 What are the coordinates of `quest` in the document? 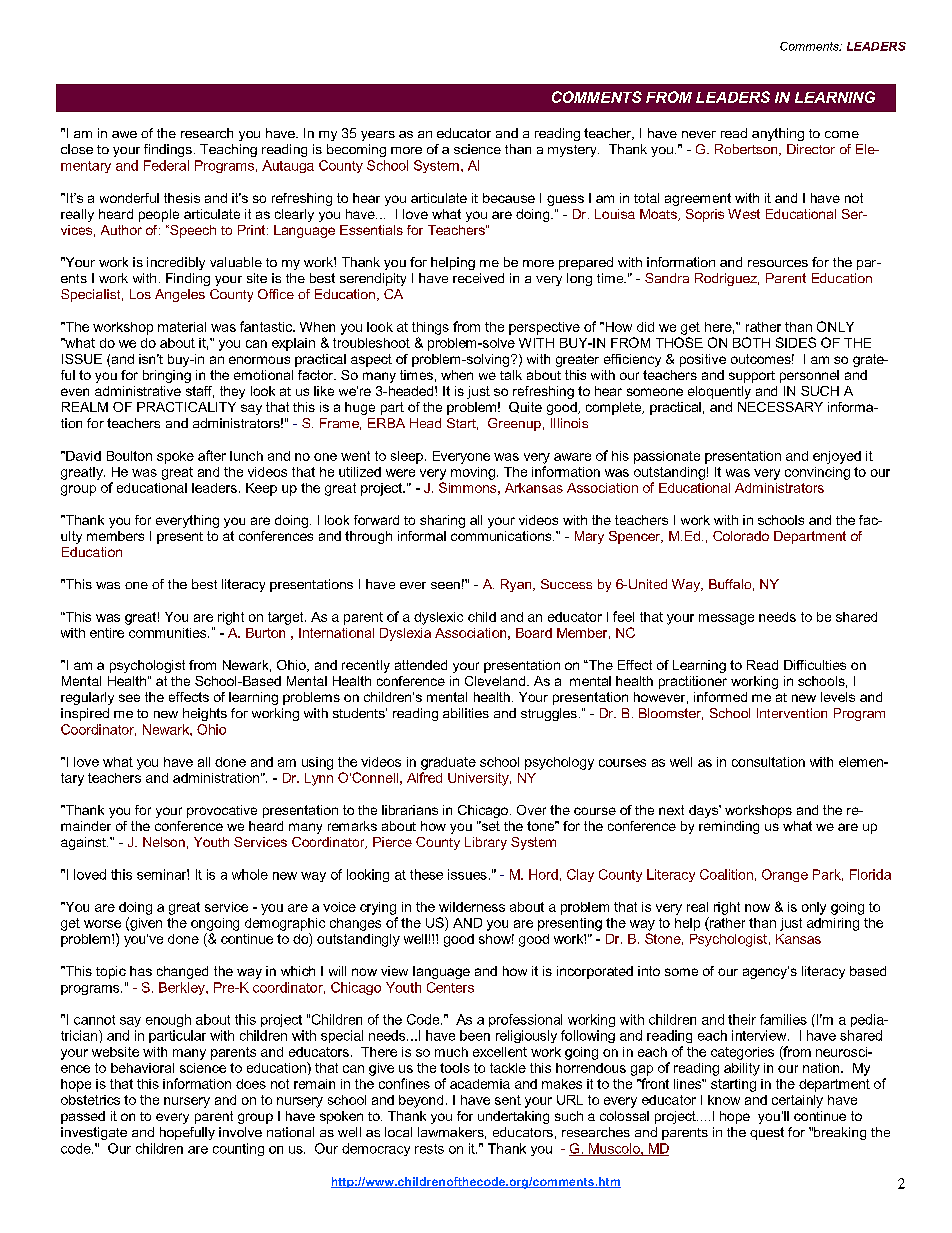 It's located at (767, 1133).
